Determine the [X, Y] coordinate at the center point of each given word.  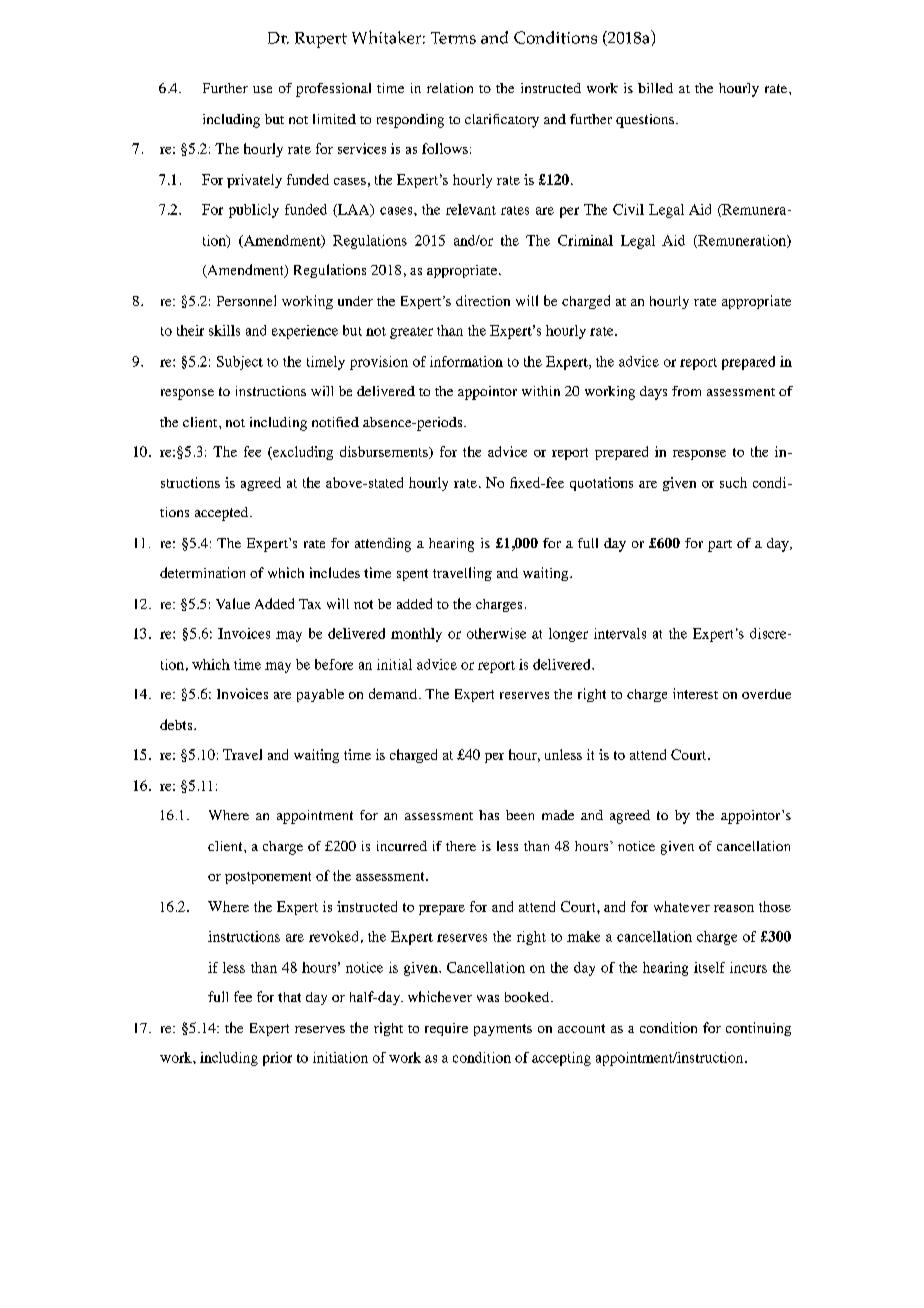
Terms [453, 38]
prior [277, 1059]
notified [335, 422]
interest [695, 693]
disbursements [385, 452]
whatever [682, 906]
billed [655, 88]
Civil [628, 209]
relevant [471, 209]
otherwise [496, 633]
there [461, 846]
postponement [268, 878]
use [262, 89]
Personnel [246, 300]
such [733, 482]
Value [233, 603]
